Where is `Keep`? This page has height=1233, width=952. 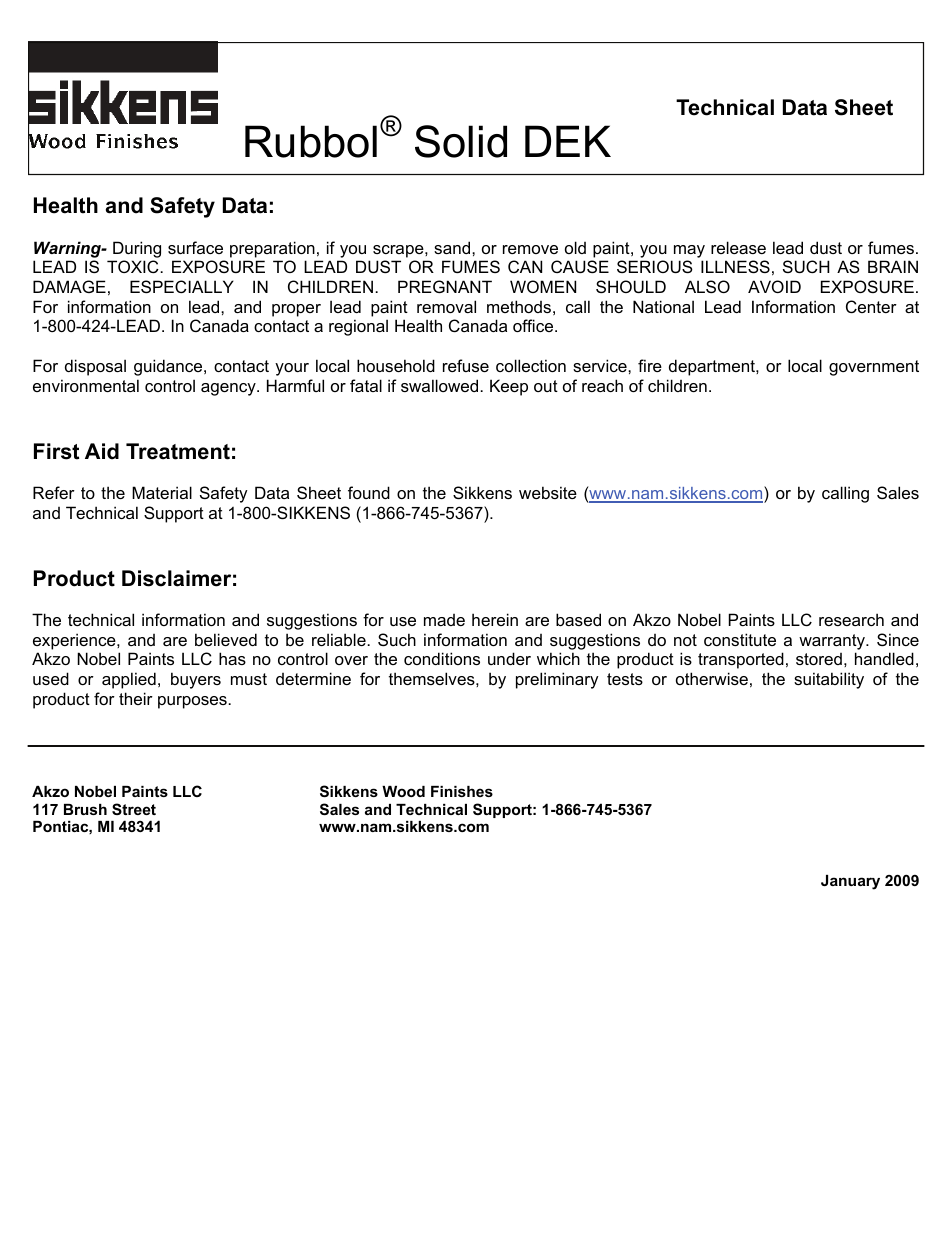
Keep is located at coordinates (509, 387).
